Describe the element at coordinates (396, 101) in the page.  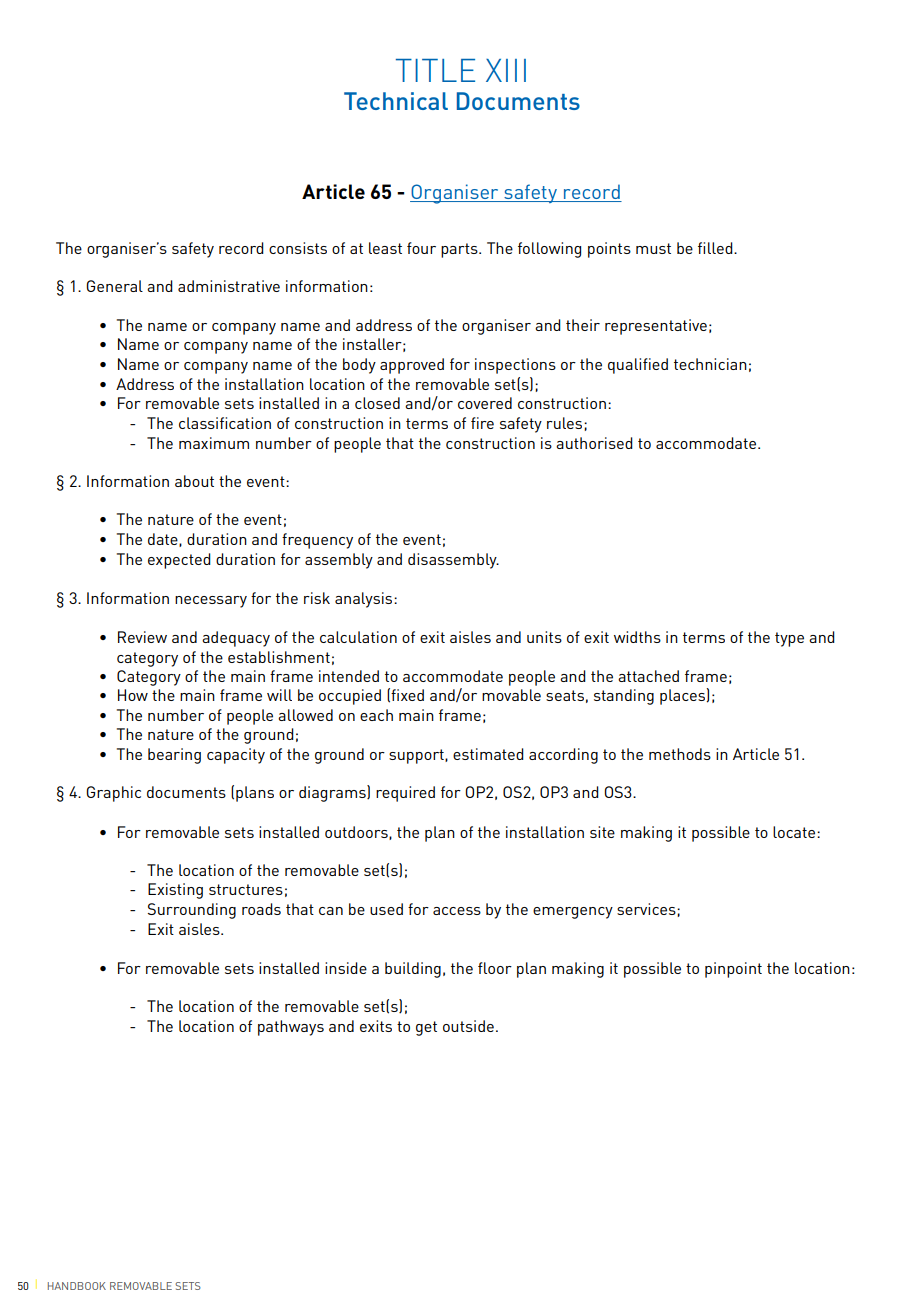
I see `Technical` at that location.
